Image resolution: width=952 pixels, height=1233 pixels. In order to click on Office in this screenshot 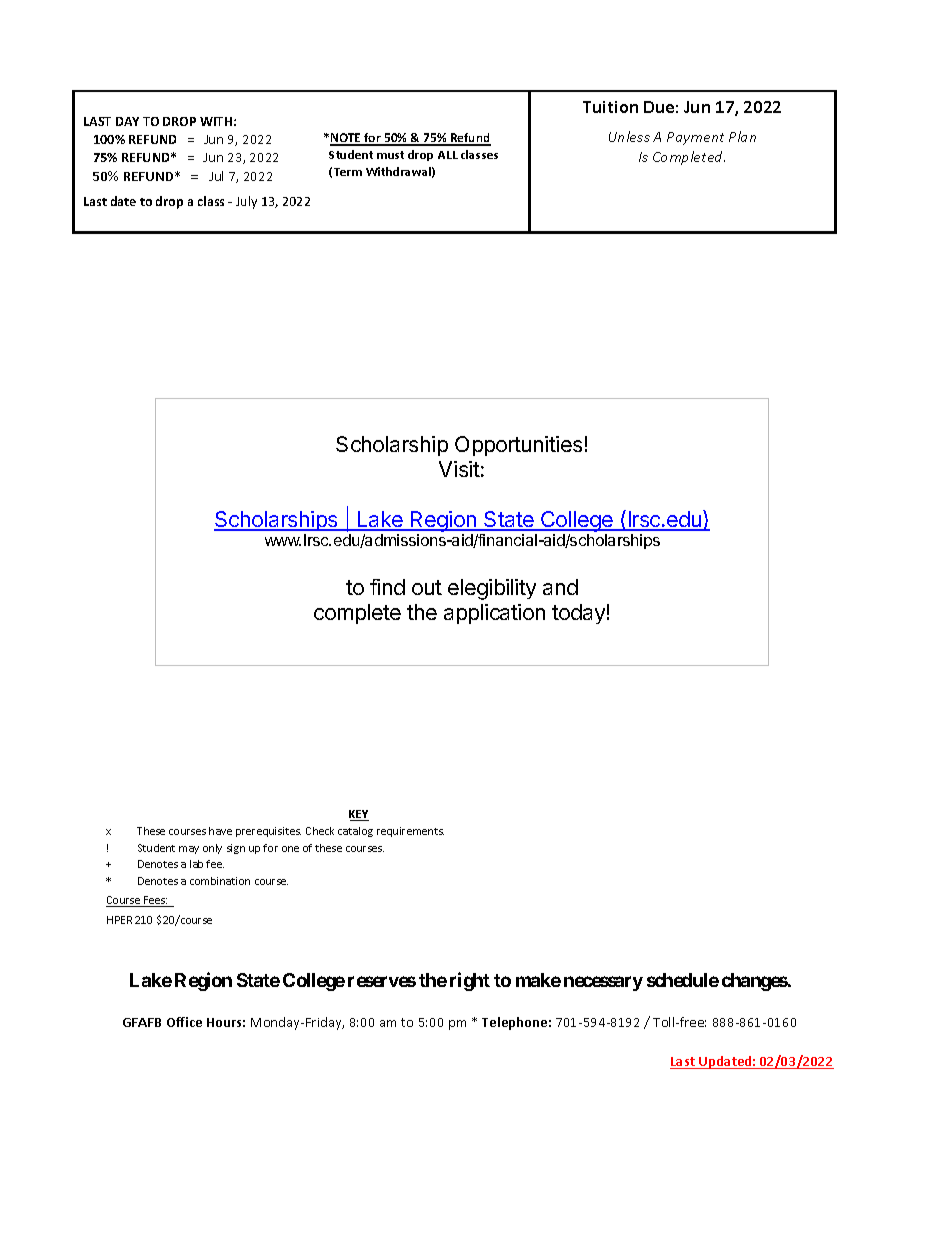, I will do `click(184, 1022)`.
